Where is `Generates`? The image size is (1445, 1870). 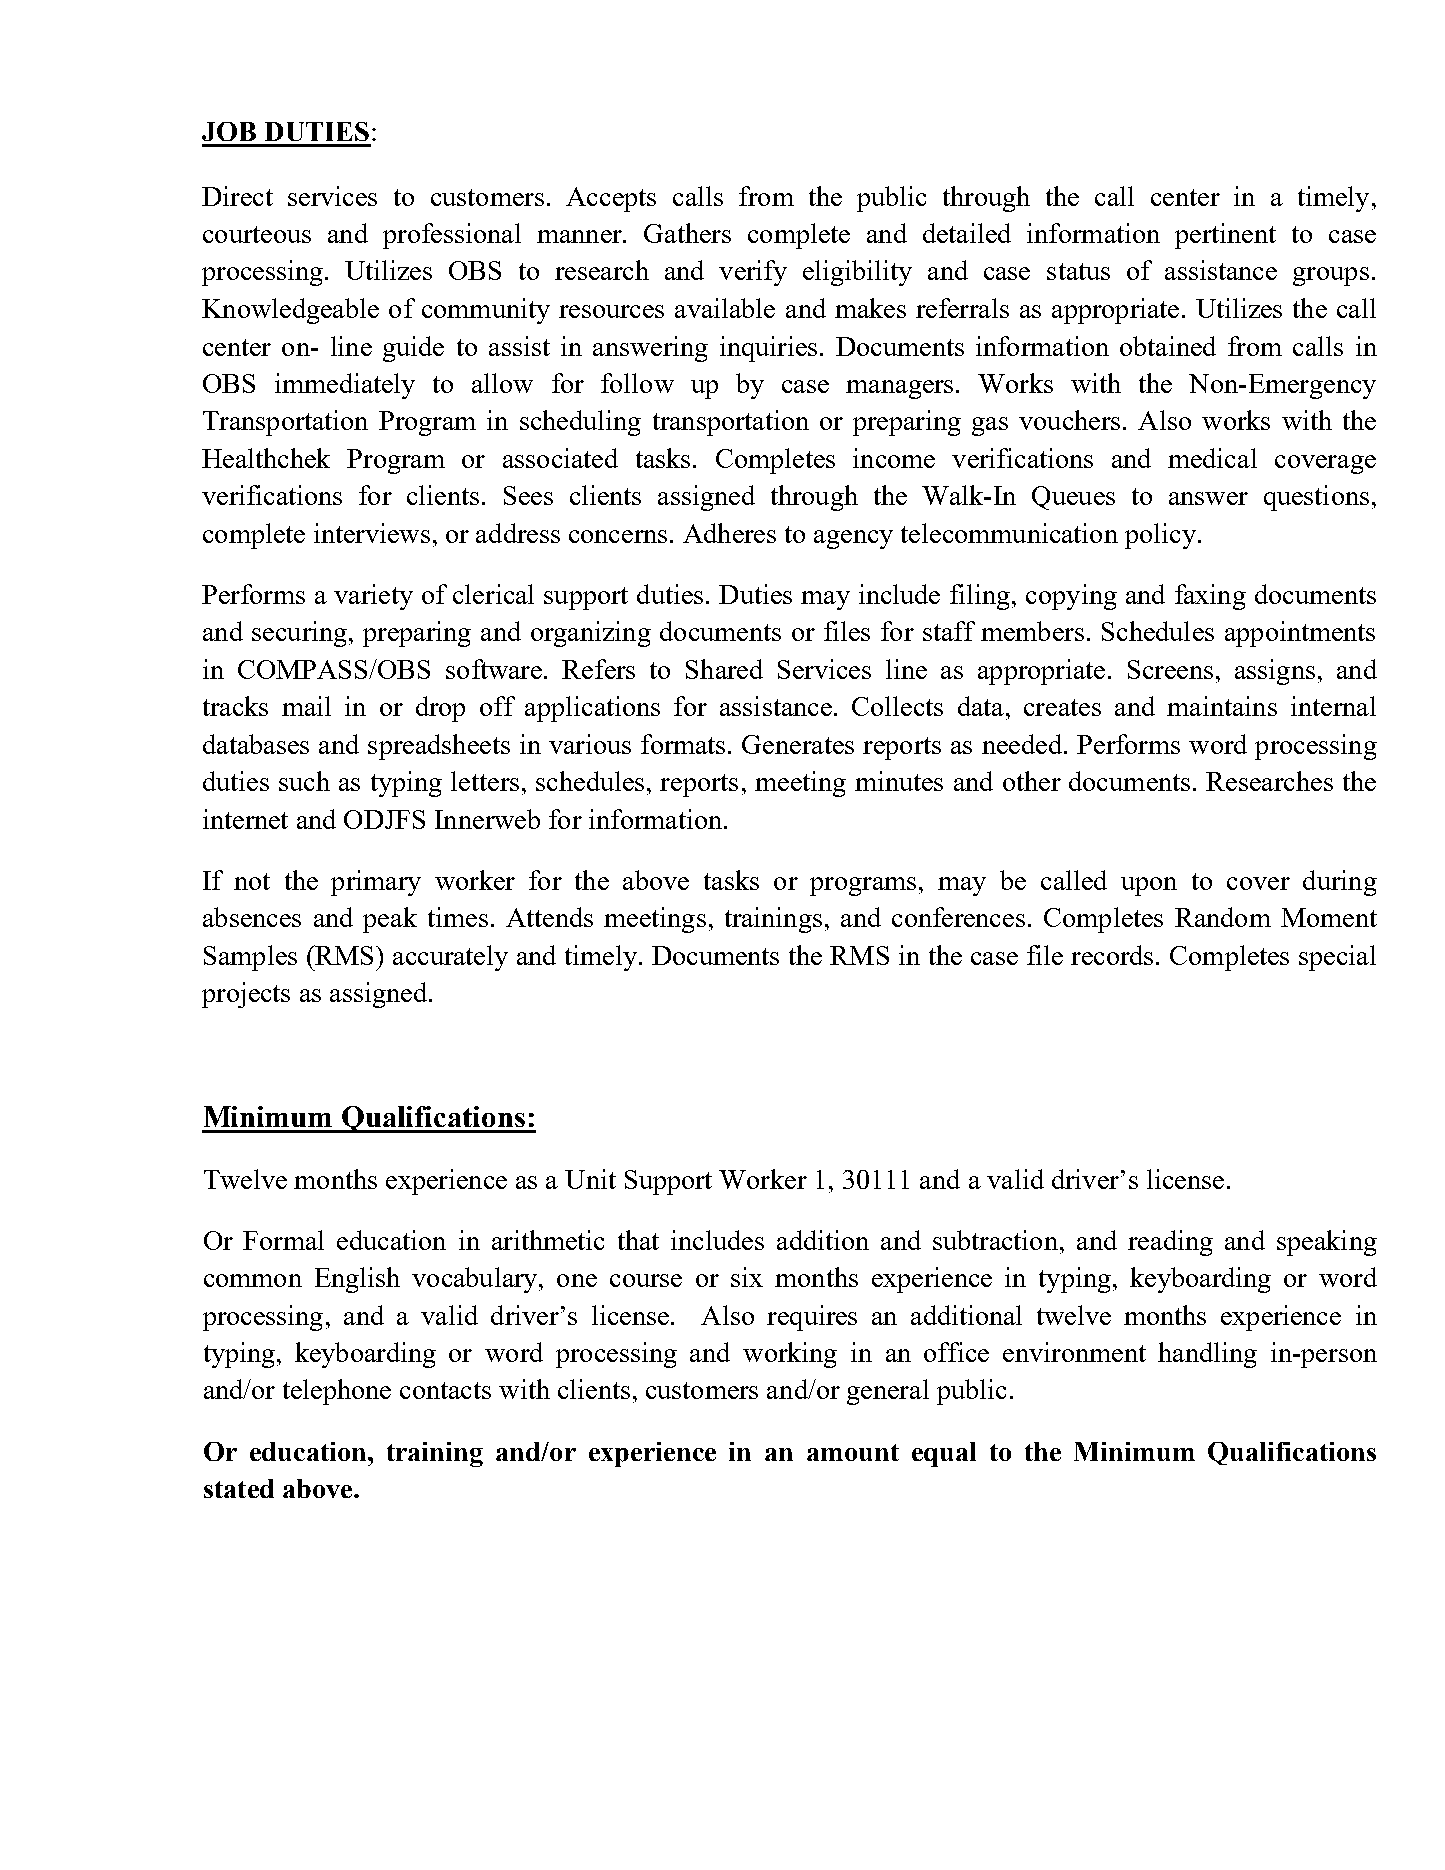 Generates is located at coordinates (798, 744).
